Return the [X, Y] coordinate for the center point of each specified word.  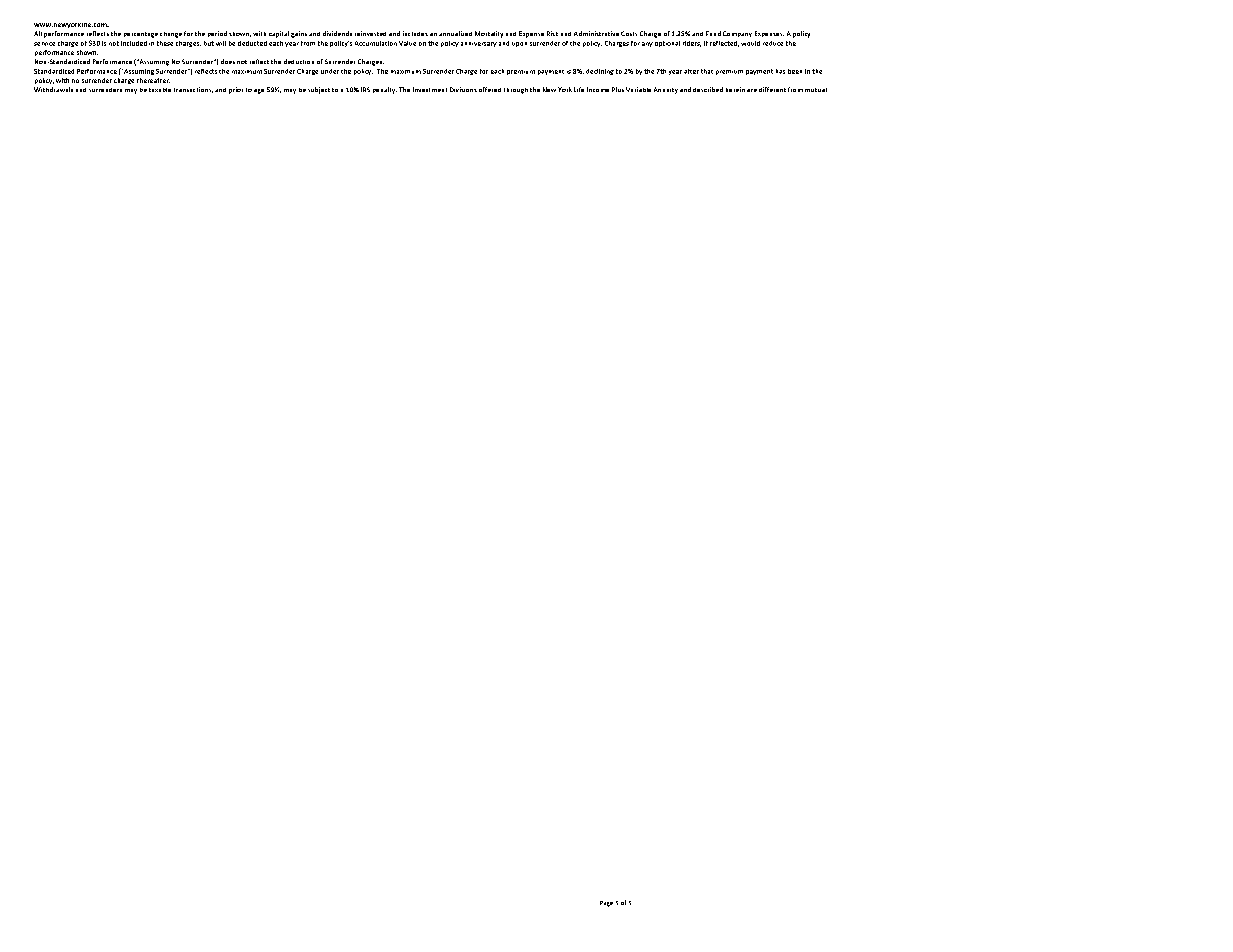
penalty [385, 90]
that [707, 71]
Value [407, 43]
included [134, 43]
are [752, 90]
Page [606, 904]
